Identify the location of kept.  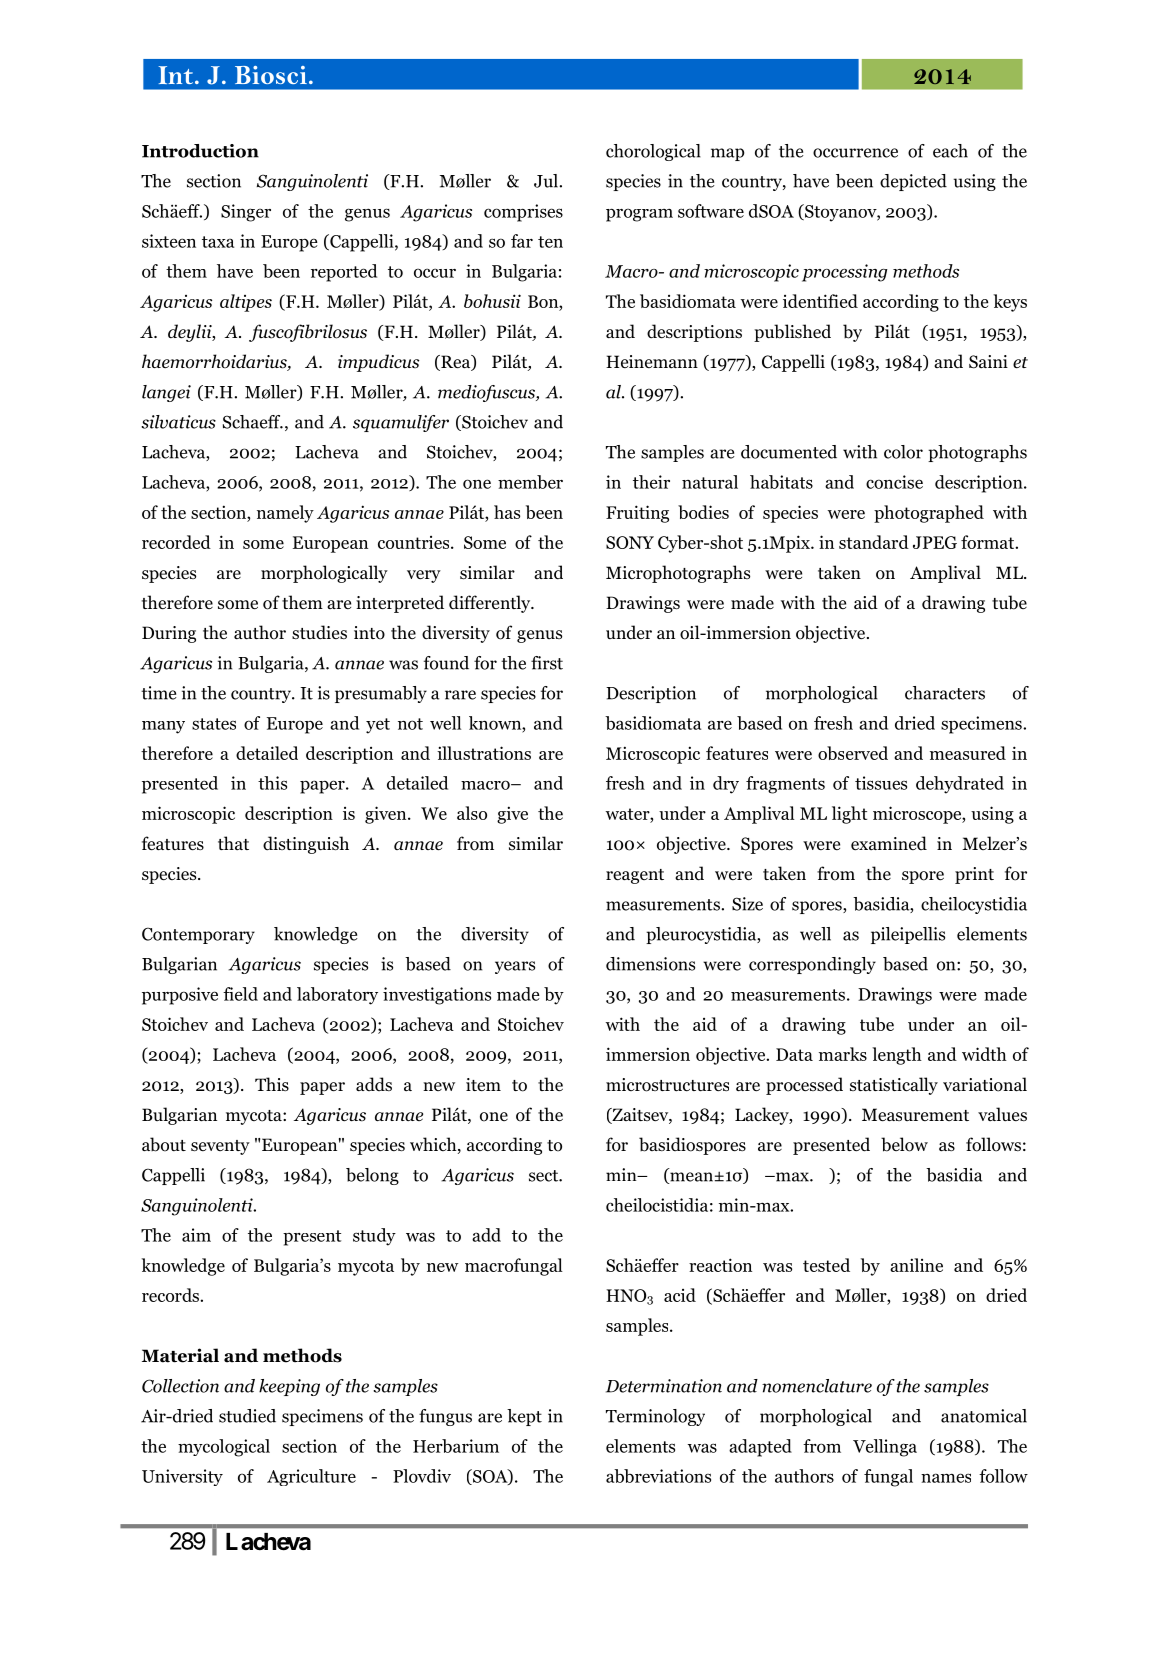
(524, 1417).
